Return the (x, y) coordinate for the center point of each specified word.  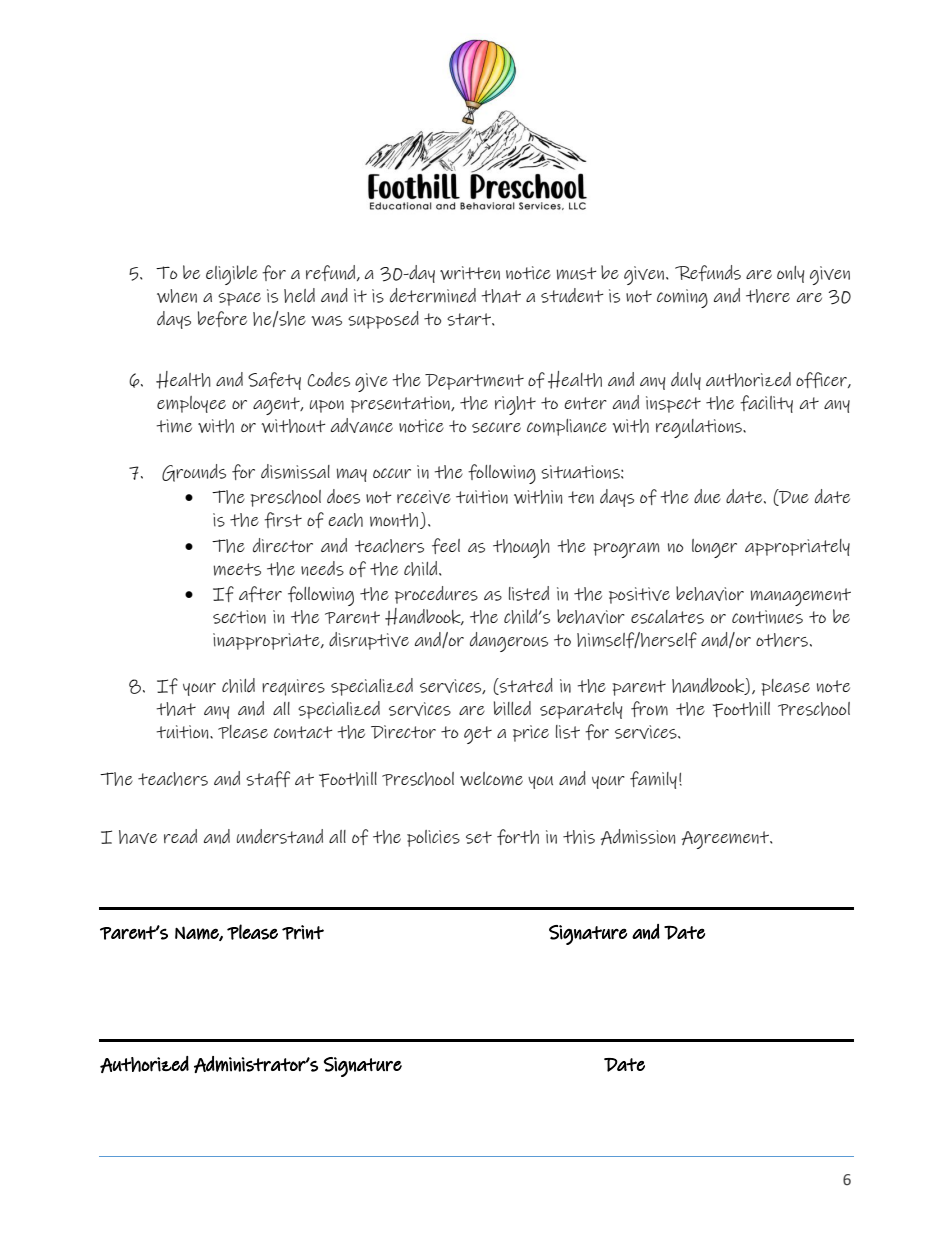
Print (303, 932)
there (768, 296)
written (470, 273)
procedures (436, 595)
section (239, 617)
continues (767, 617)
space (239, 299)
